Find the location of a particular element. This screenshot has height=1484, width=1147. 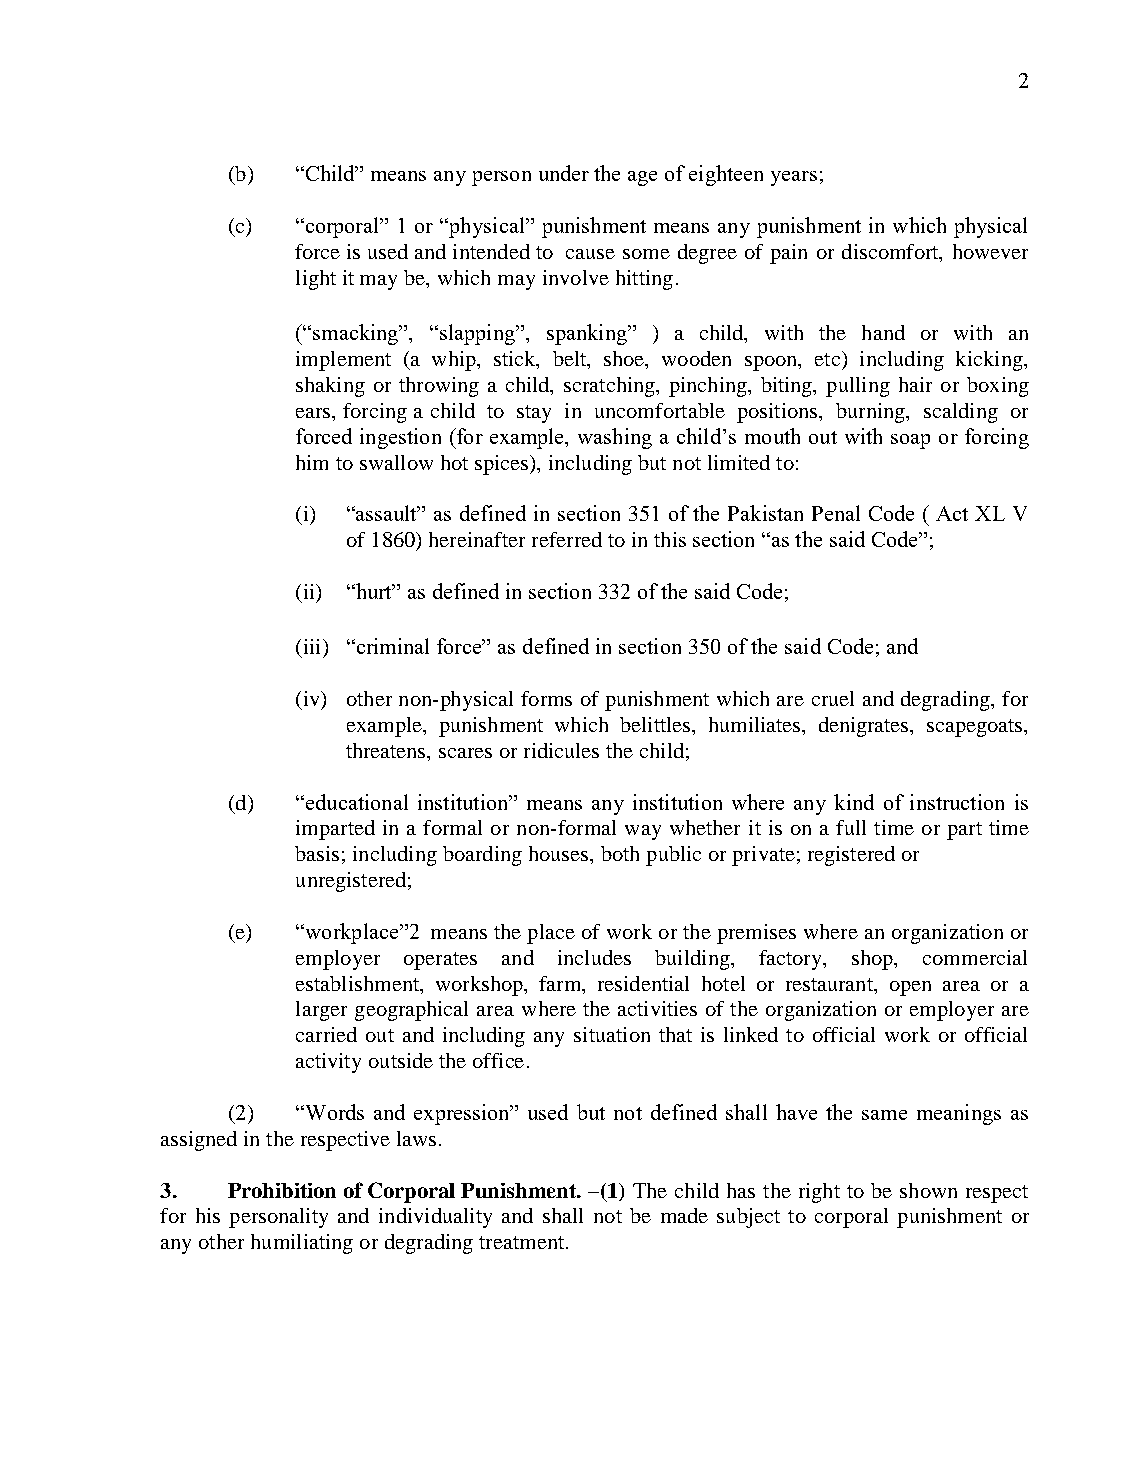

made is located at coordinates (684, 1215).
